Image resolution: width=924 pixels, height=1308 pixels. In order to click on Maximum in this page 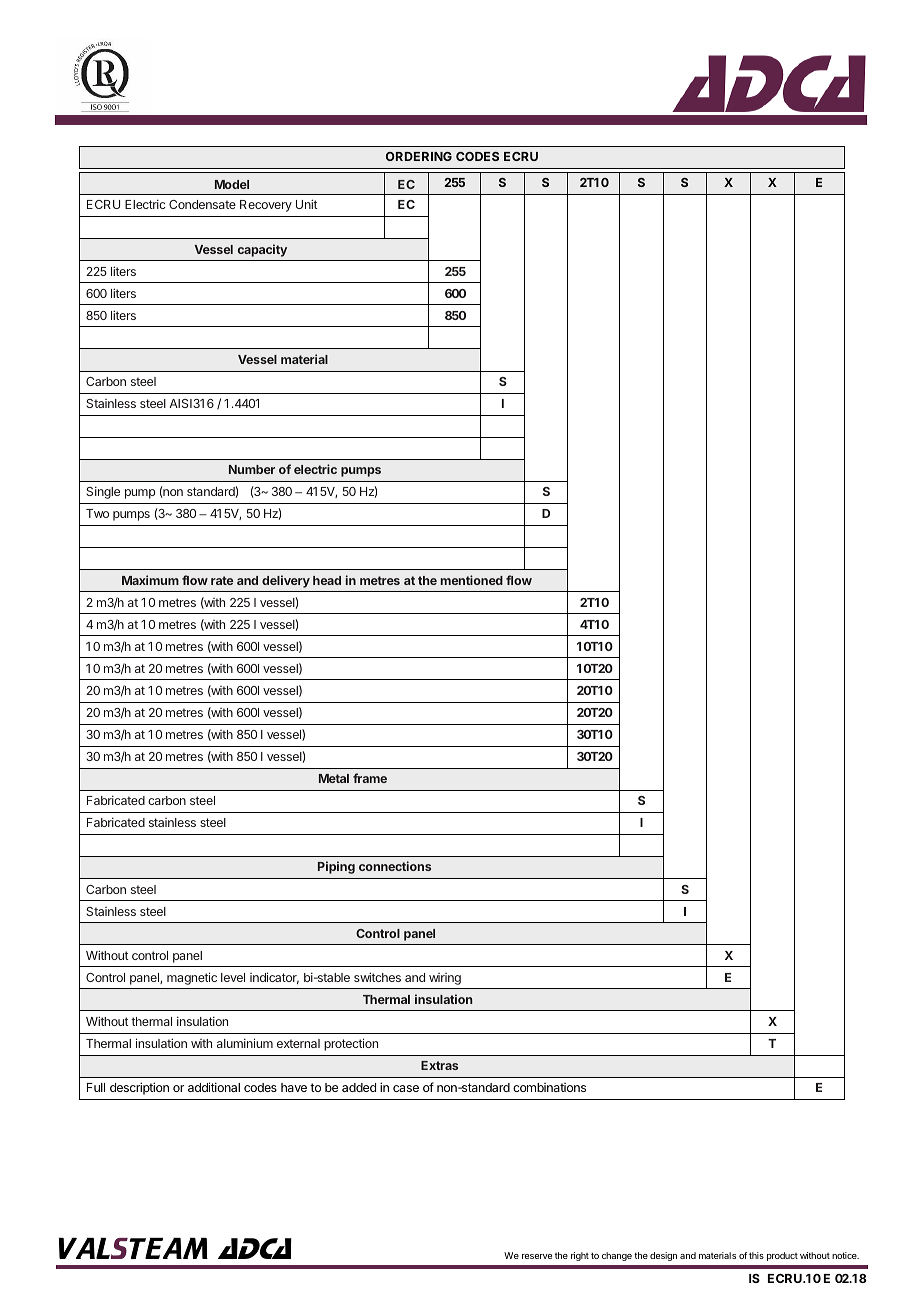, I will do `click(150, 580)`.
